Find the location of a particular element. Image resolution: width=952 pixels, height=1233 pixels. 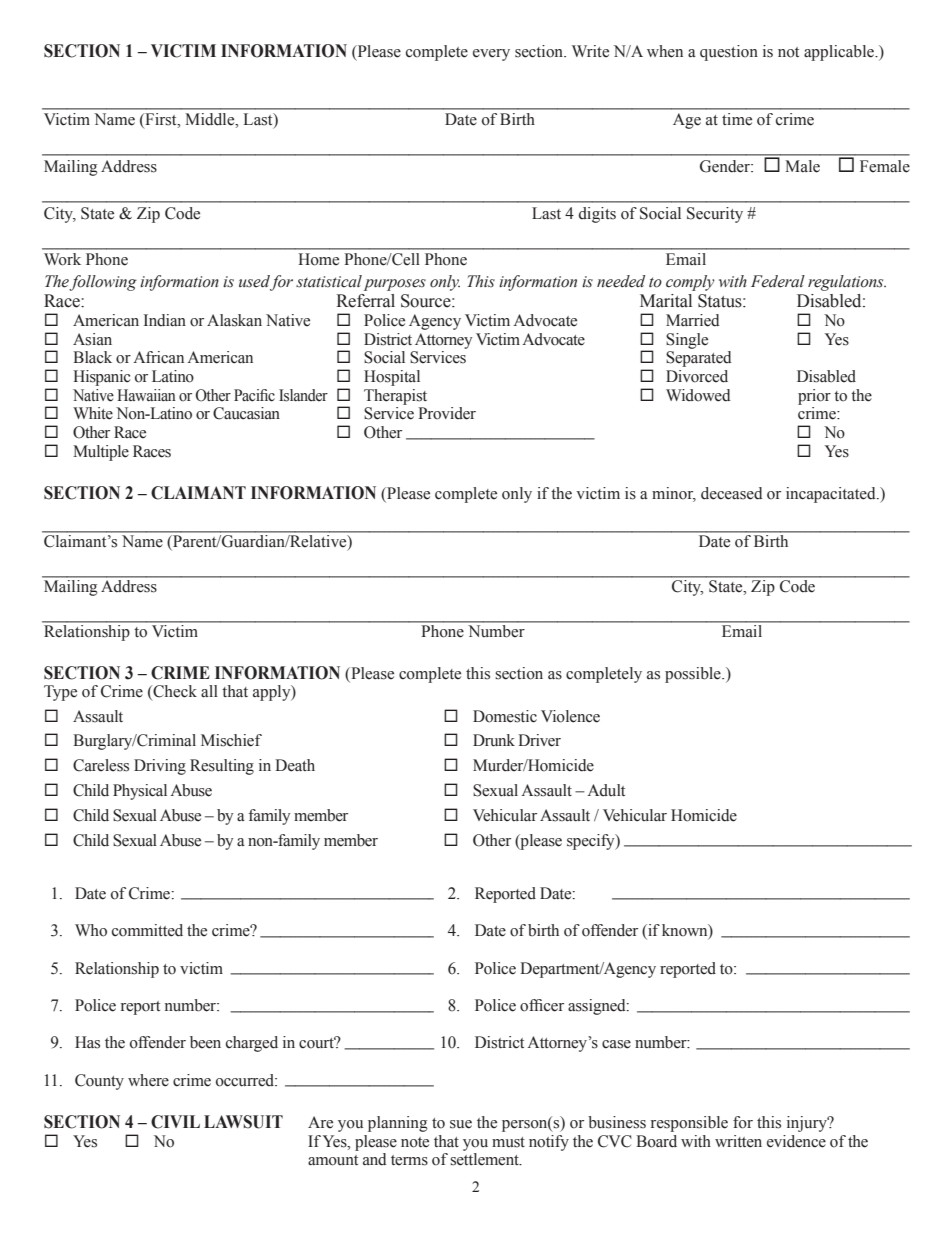

Adult is located at coordinates (606, 790).
